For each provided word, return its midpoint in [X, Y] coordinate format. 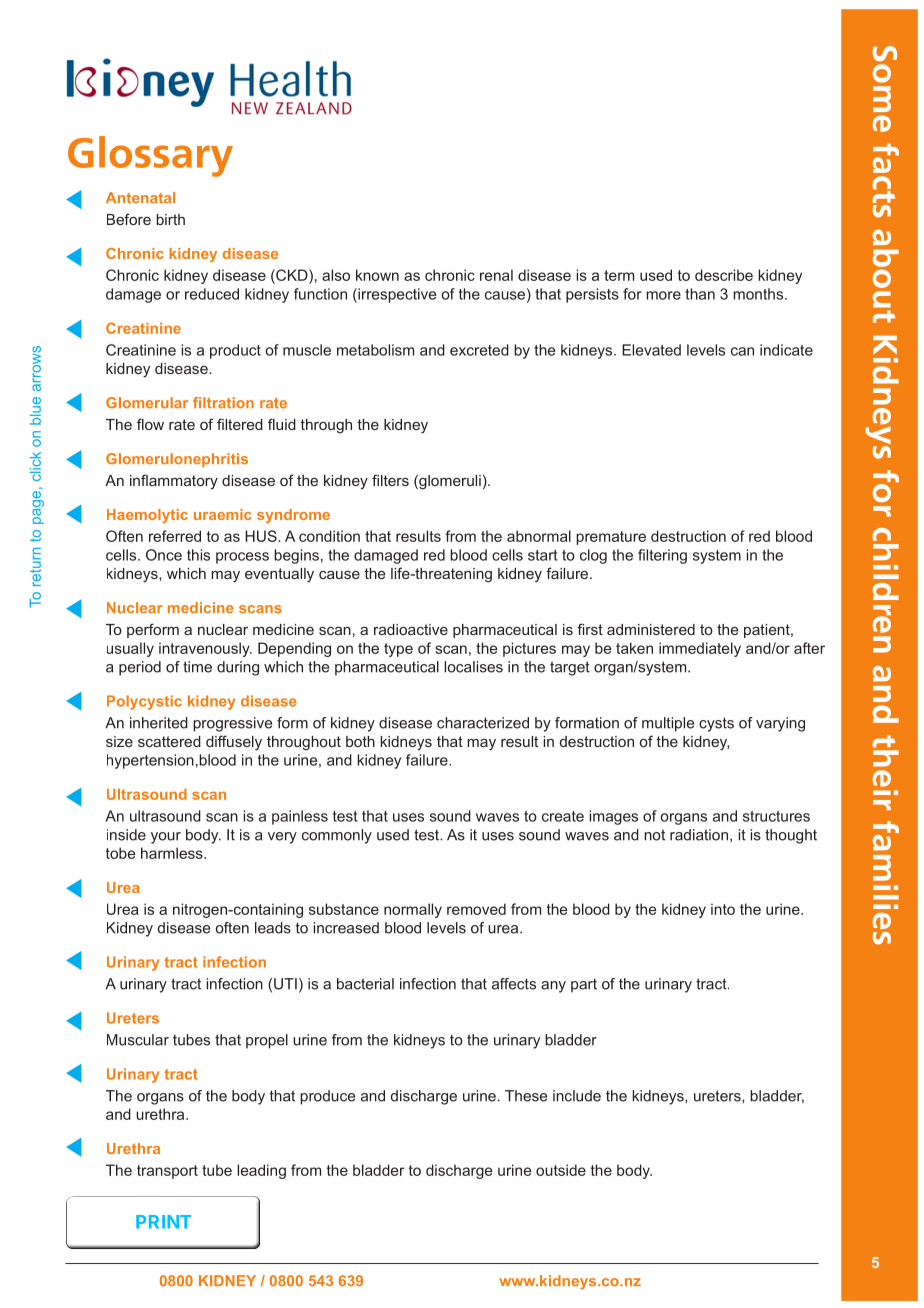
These [526, 1096]
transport [167, 1172]
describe [724, 275]
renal [496, 275]
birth [170, 219]
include [577, 1096]
